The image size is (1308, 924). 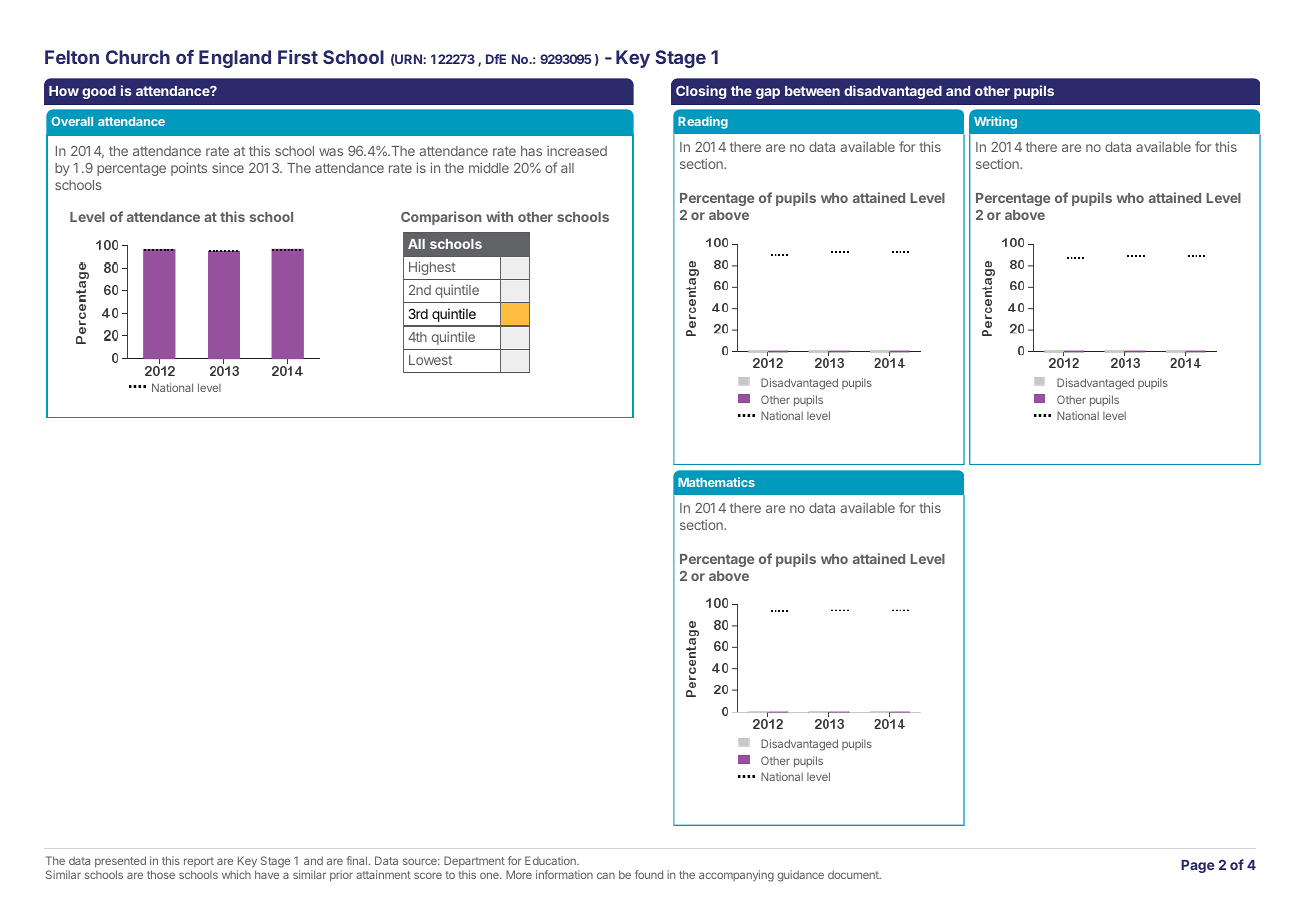 What do you see at coordinates (199, 862) in the document?
I see `report` at bounding box center [199, 862].
